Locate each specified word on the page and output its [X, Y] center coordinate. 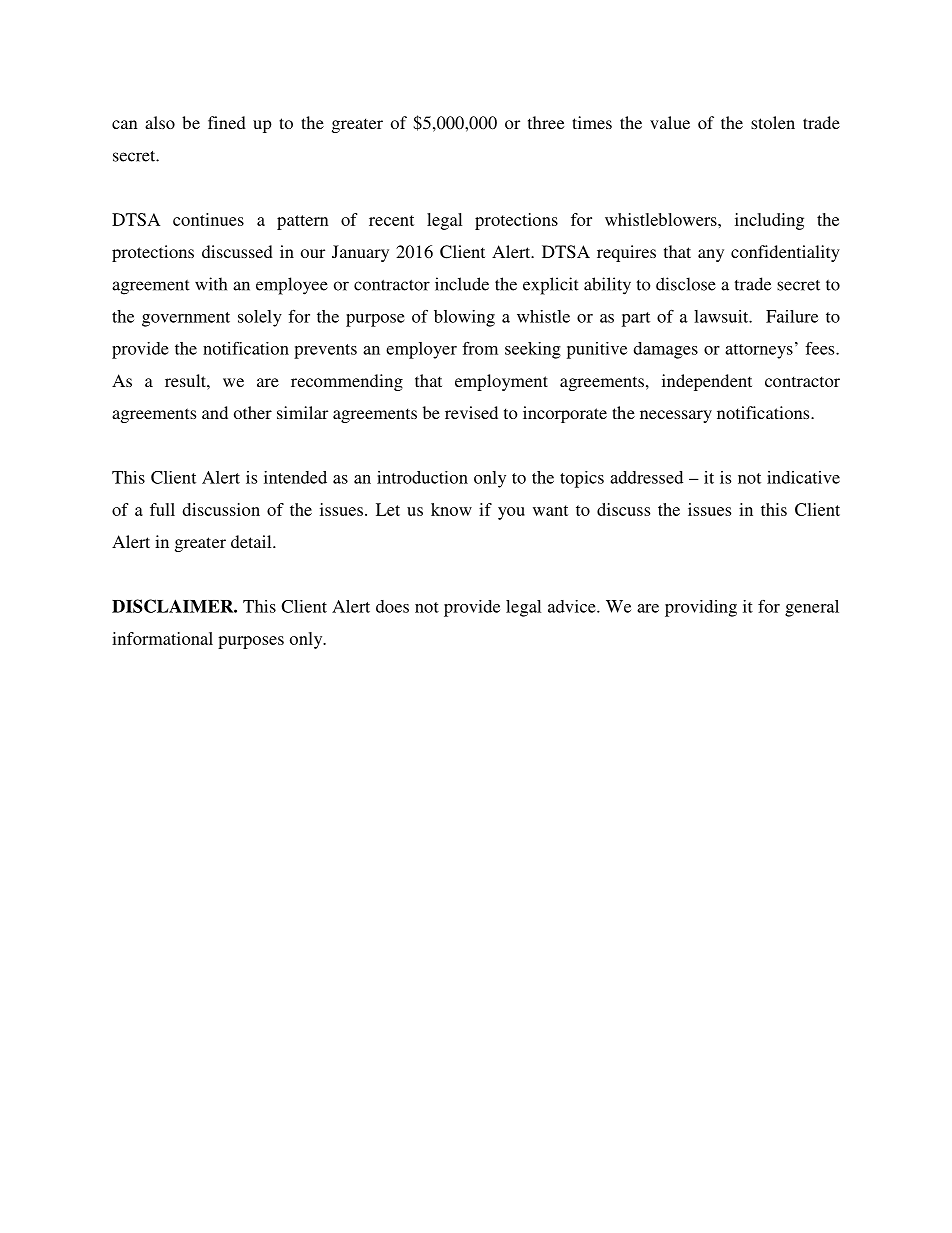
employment [501, 382]
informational [162, 638]
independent [707, 382]
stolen [773, 122]
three [546, 122]
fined [227, 122]
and [215, 412]
